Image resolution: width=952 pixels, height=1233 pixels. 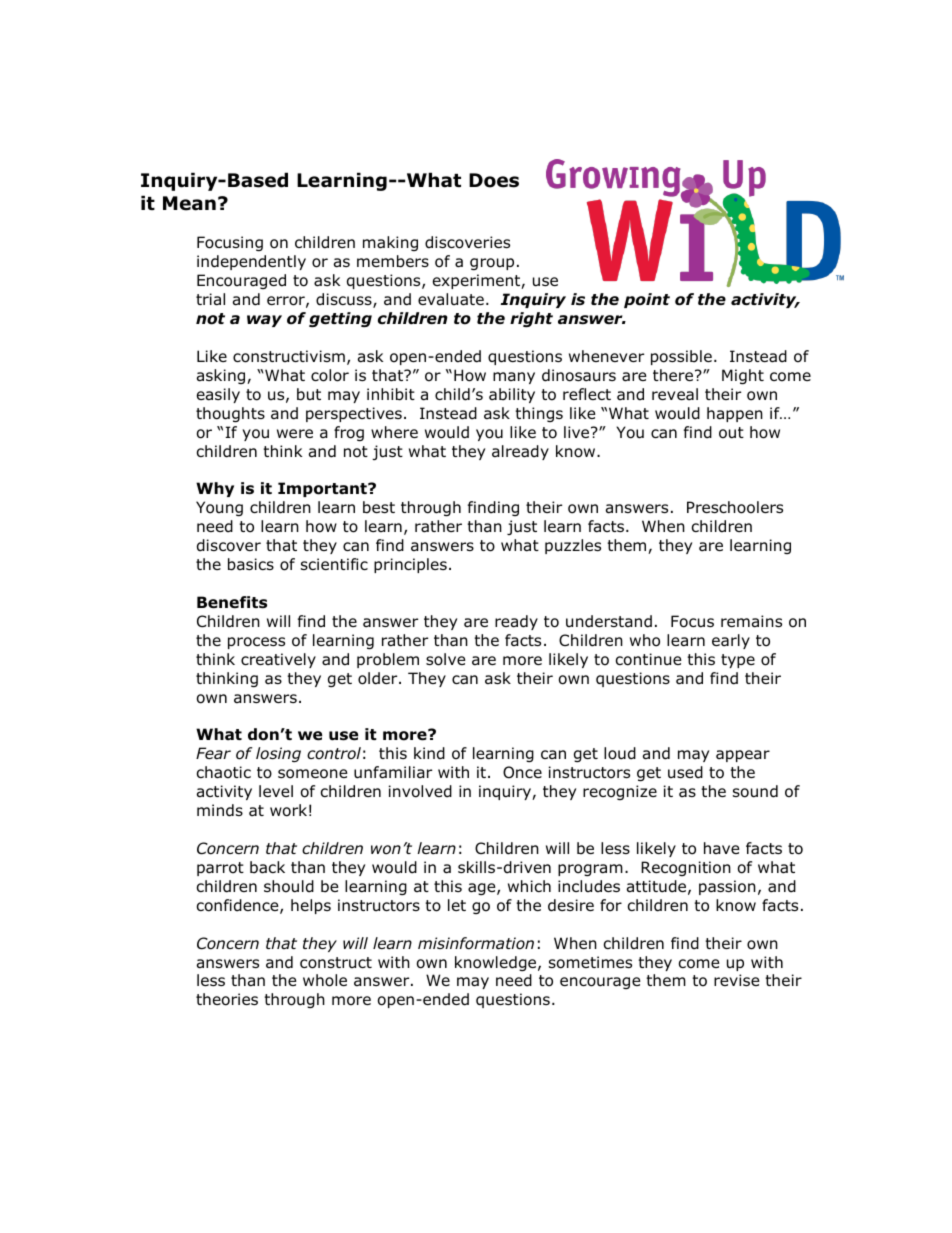 I want to click on used, so click(x=685, y=772).
